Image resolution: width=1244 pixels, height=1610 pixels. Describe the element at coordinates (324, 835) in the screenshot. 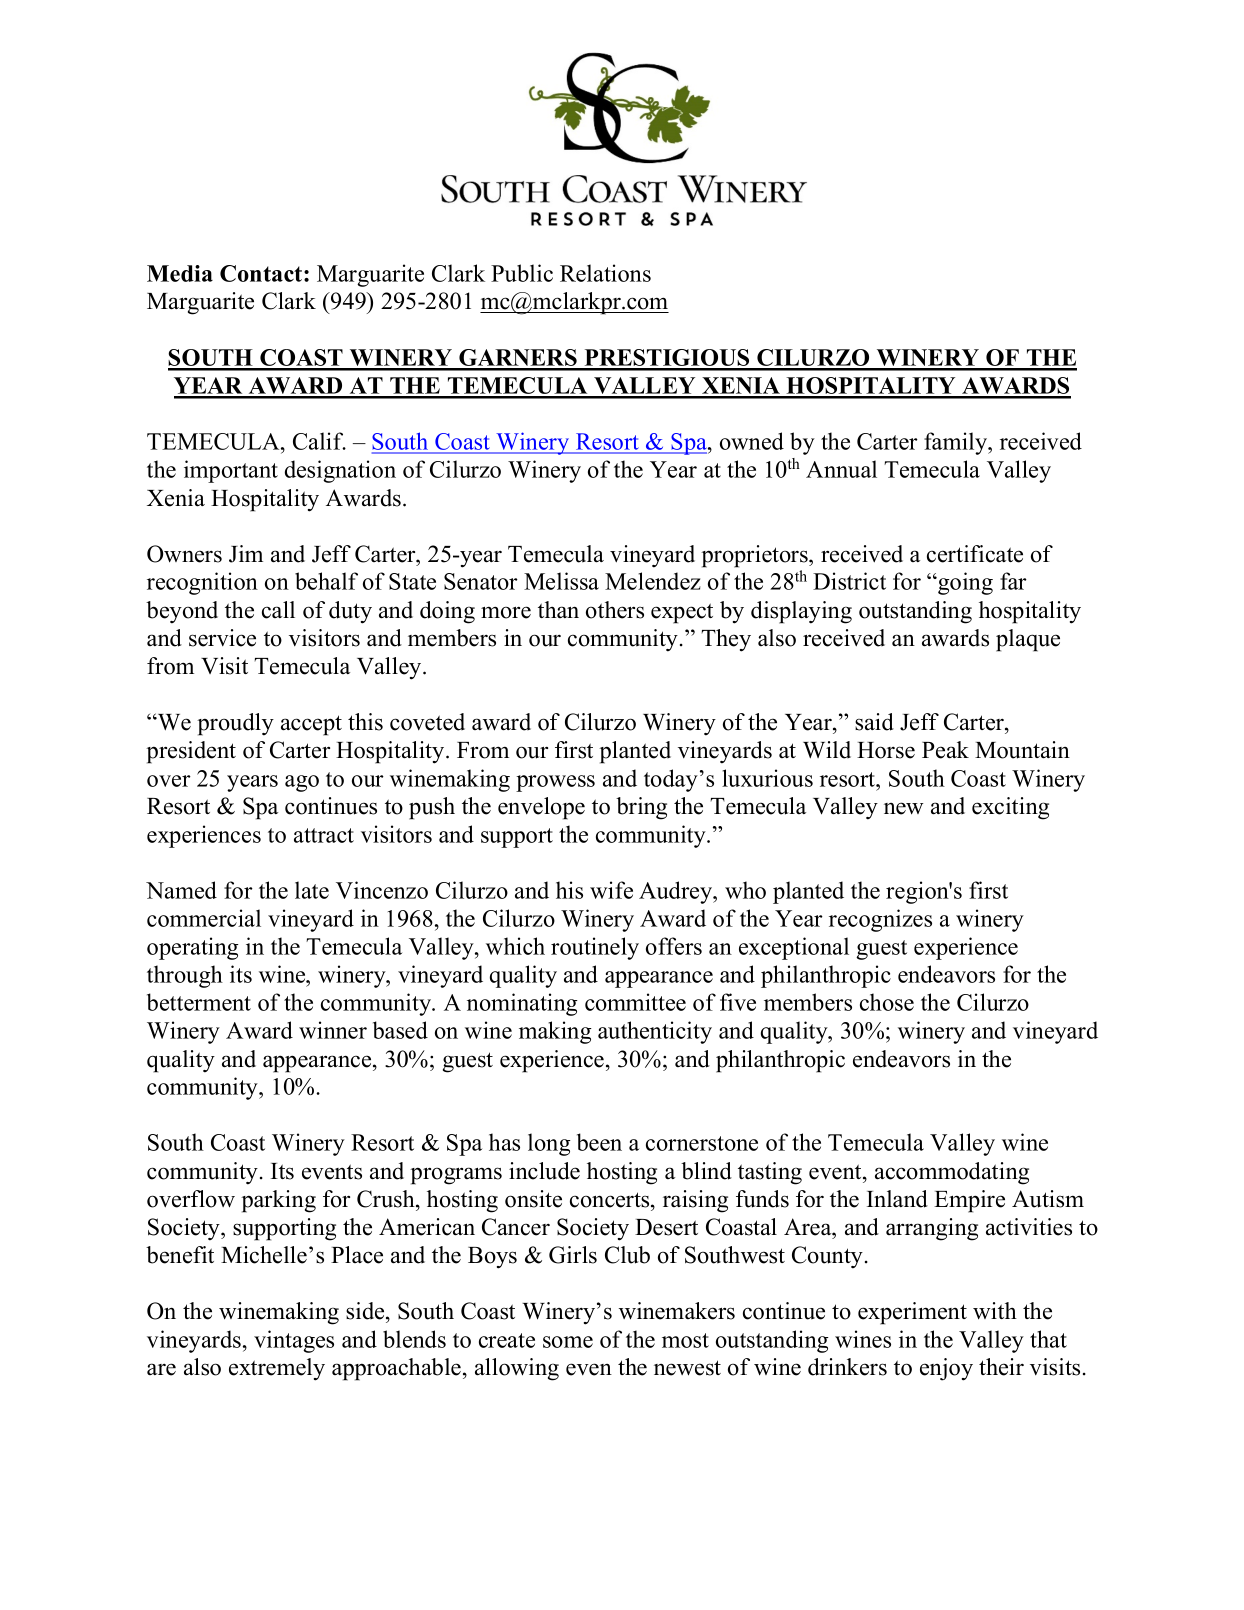

I see `attract` at that location.
